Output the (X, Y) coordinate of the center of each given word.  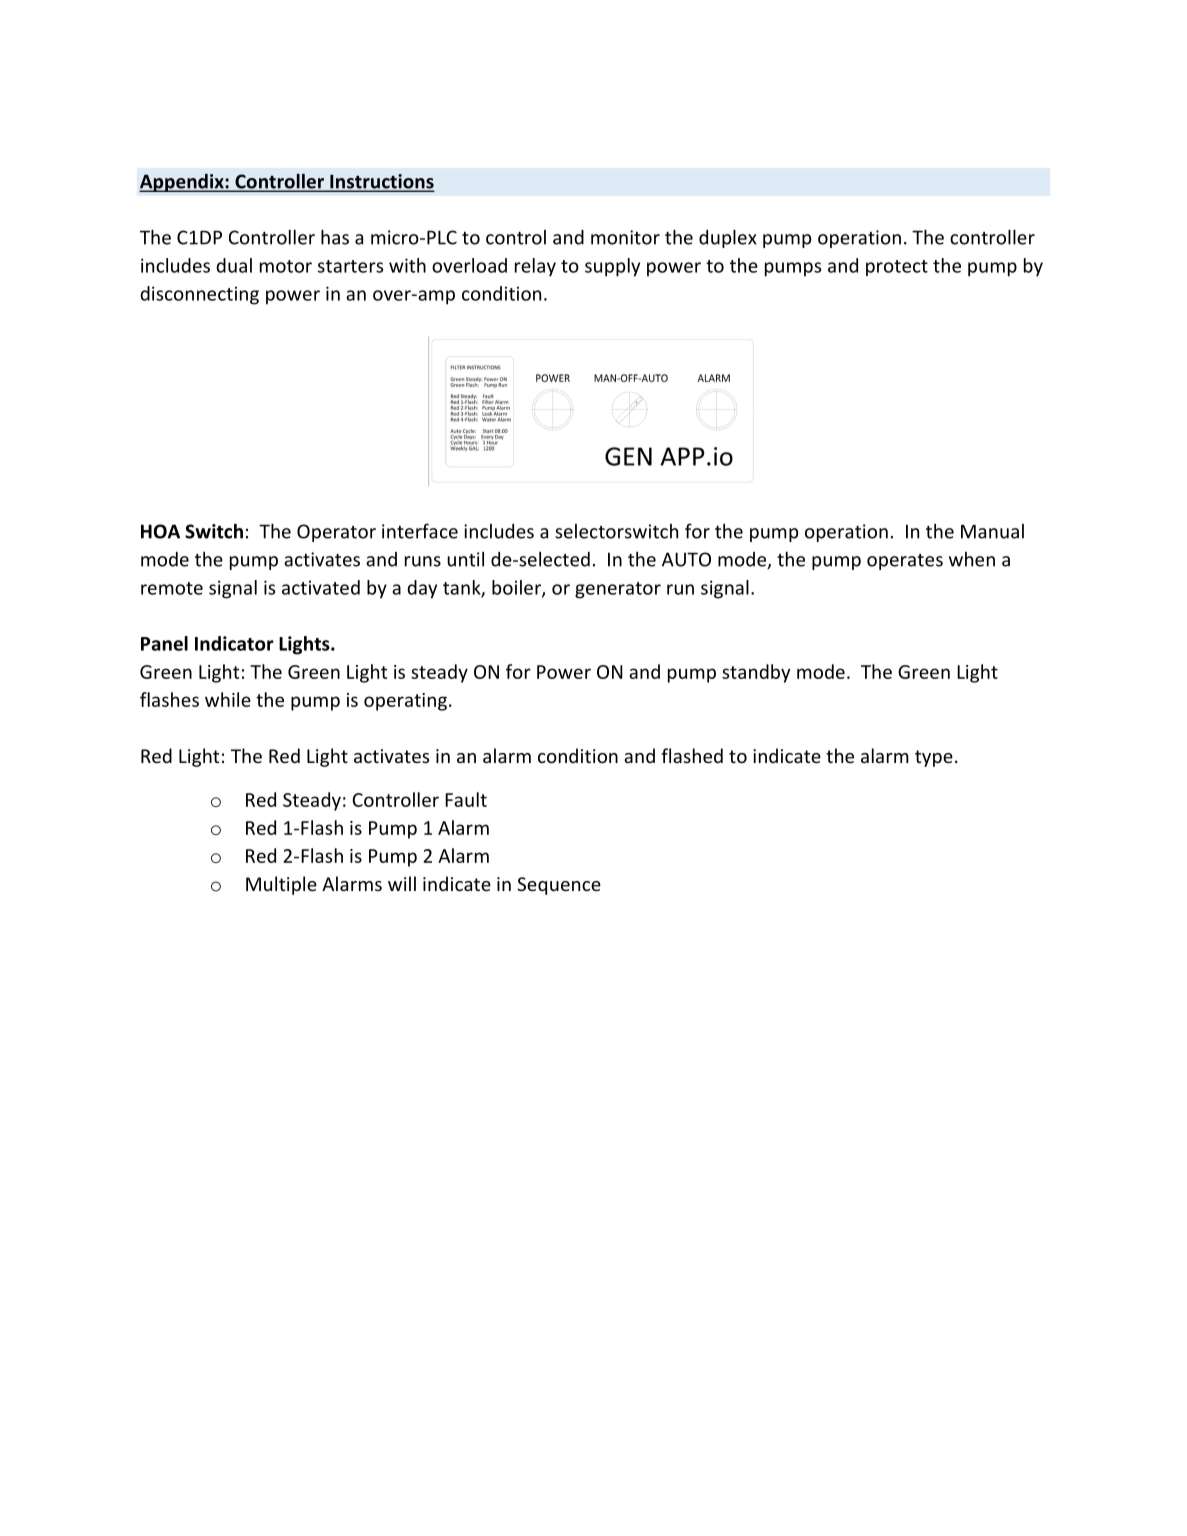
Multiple (281, 885)
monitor (625, 237)
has (335, 237)
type (934, 758)
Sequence (559, 886)
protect (897, 268)
